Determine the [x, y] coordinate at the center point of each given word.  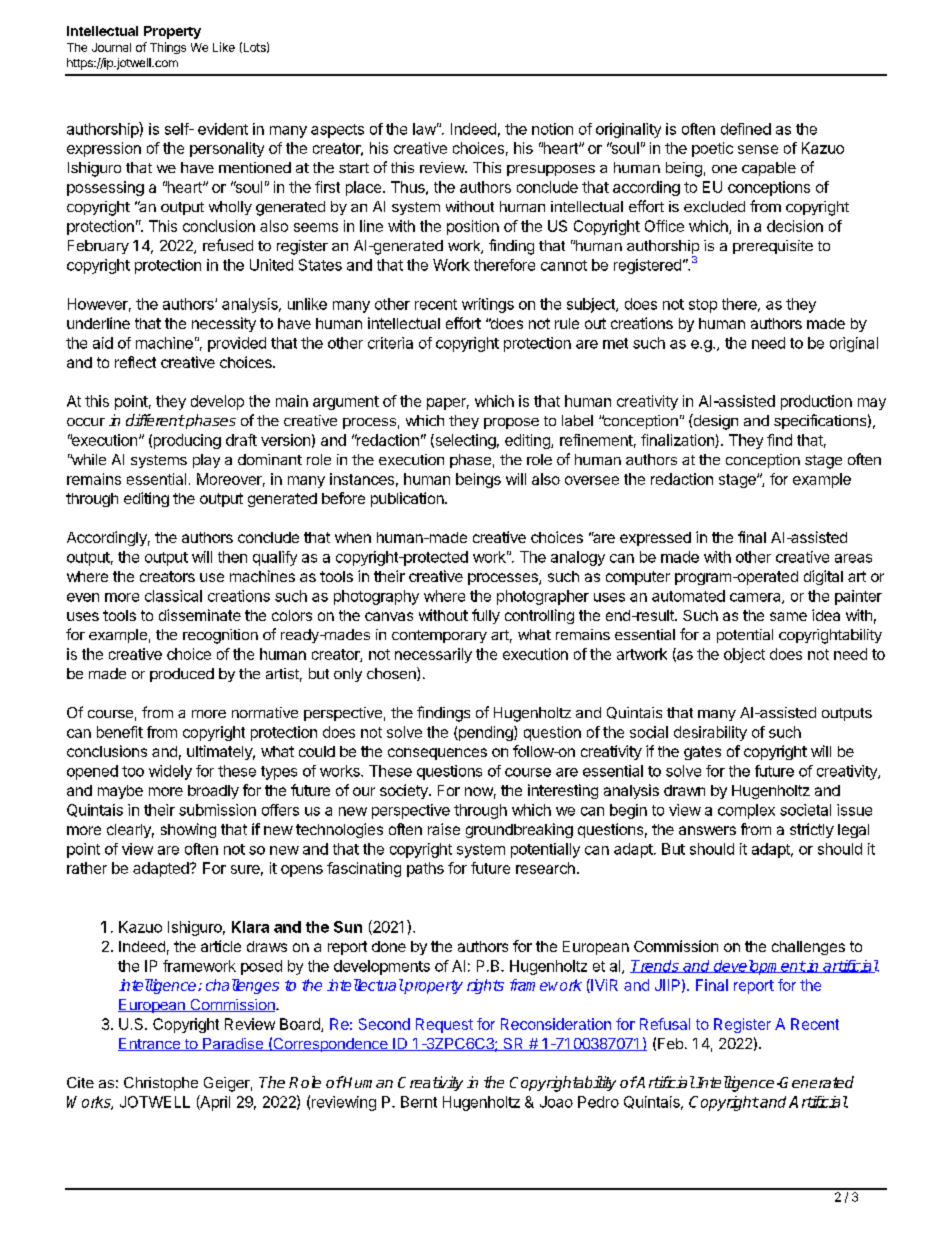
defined [746, 129]
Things [168, 48]
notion [552, 129]
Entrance [150, 1044]
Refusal [665, 1024]
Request [444, 1025]
